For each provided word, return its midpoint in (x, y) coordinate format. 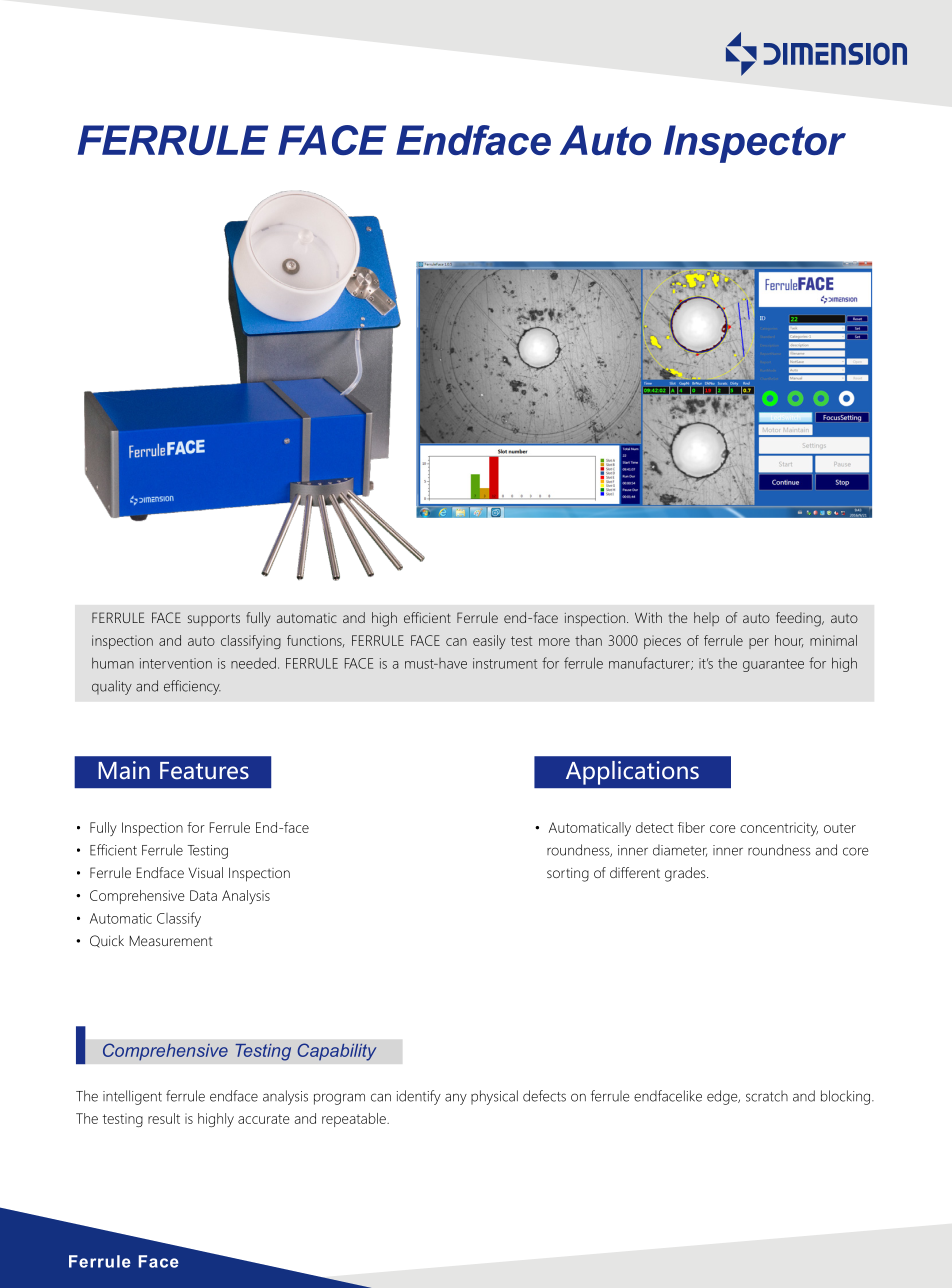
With (648, 617)
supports (214, 620)
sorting (568, 875)
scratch (767, 1096)
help (706, 619)
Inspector (755, 144)
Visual (206, 872)
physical (494, 1097)
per (759, 643)
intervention (176, 663)
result (164, 1118)
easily (489, 642)
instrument (505, 663)
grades (686, 874)
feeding (799, 619)
